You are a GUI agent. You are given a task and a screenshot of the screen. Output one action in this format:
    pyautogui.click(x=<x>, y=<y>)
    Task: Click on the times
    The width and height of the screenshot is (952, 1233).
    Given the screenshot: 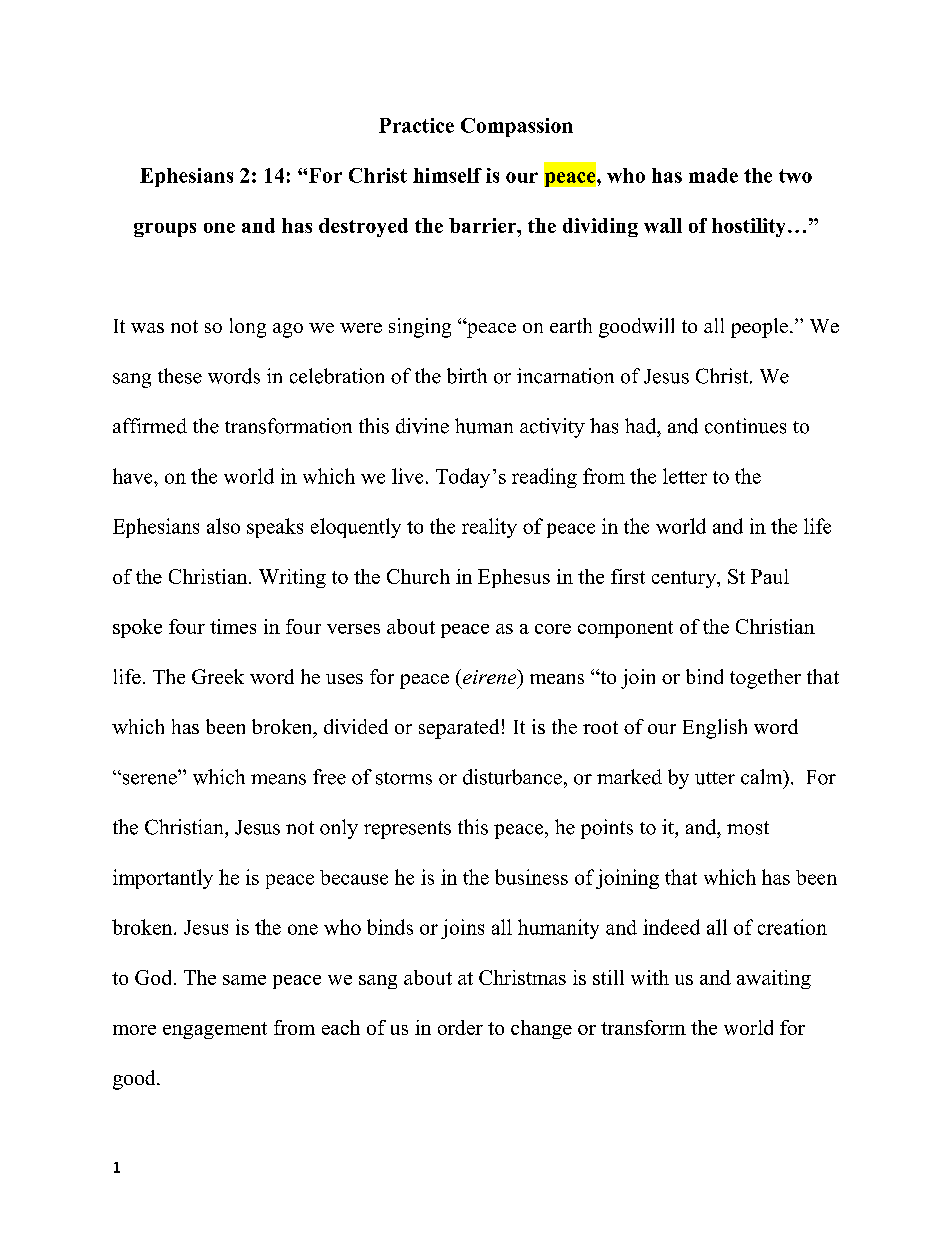 What is the action you would take?
    pyautogui.click(x=233, y=626)
